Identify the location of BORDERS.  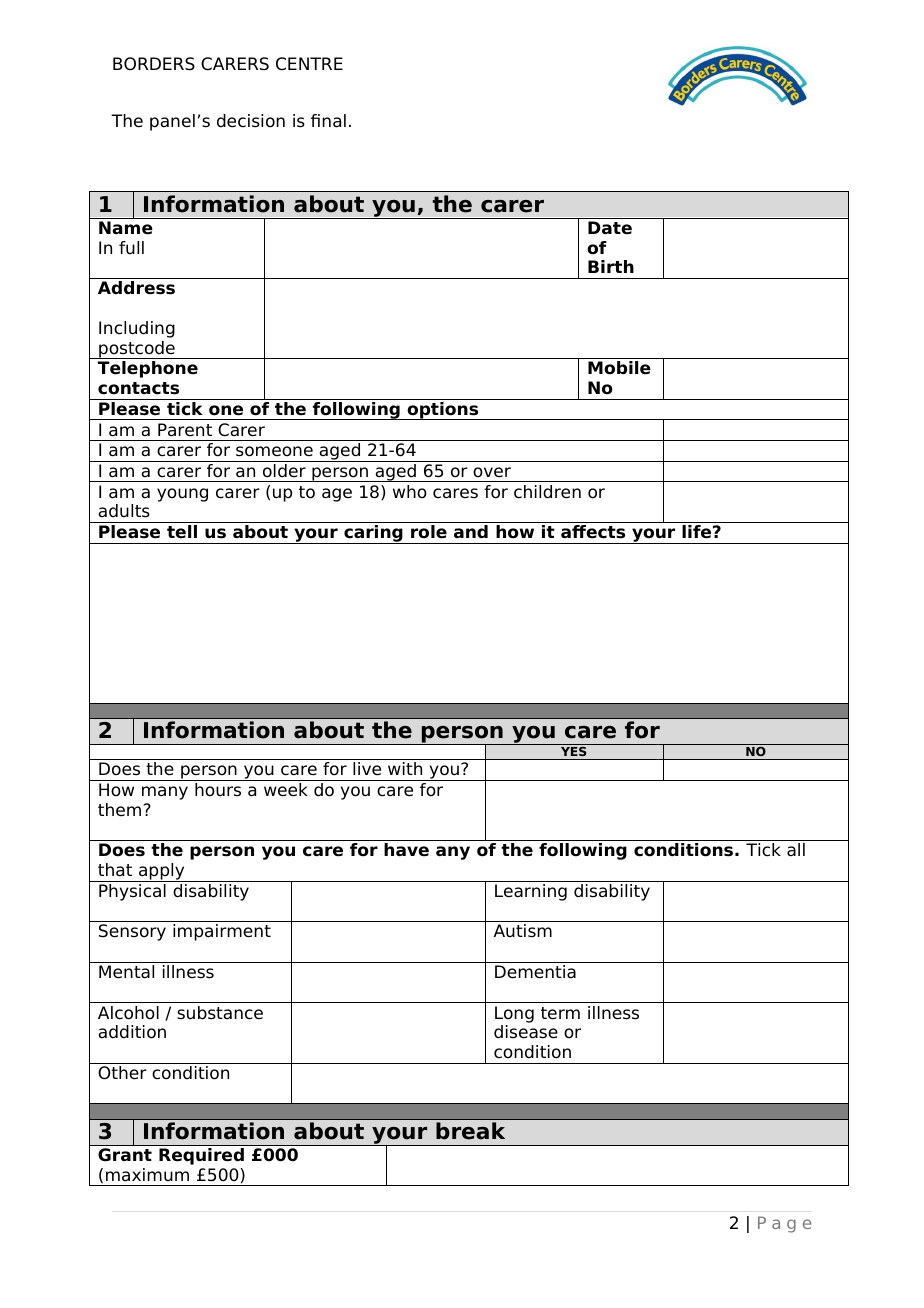
(154, 64).
